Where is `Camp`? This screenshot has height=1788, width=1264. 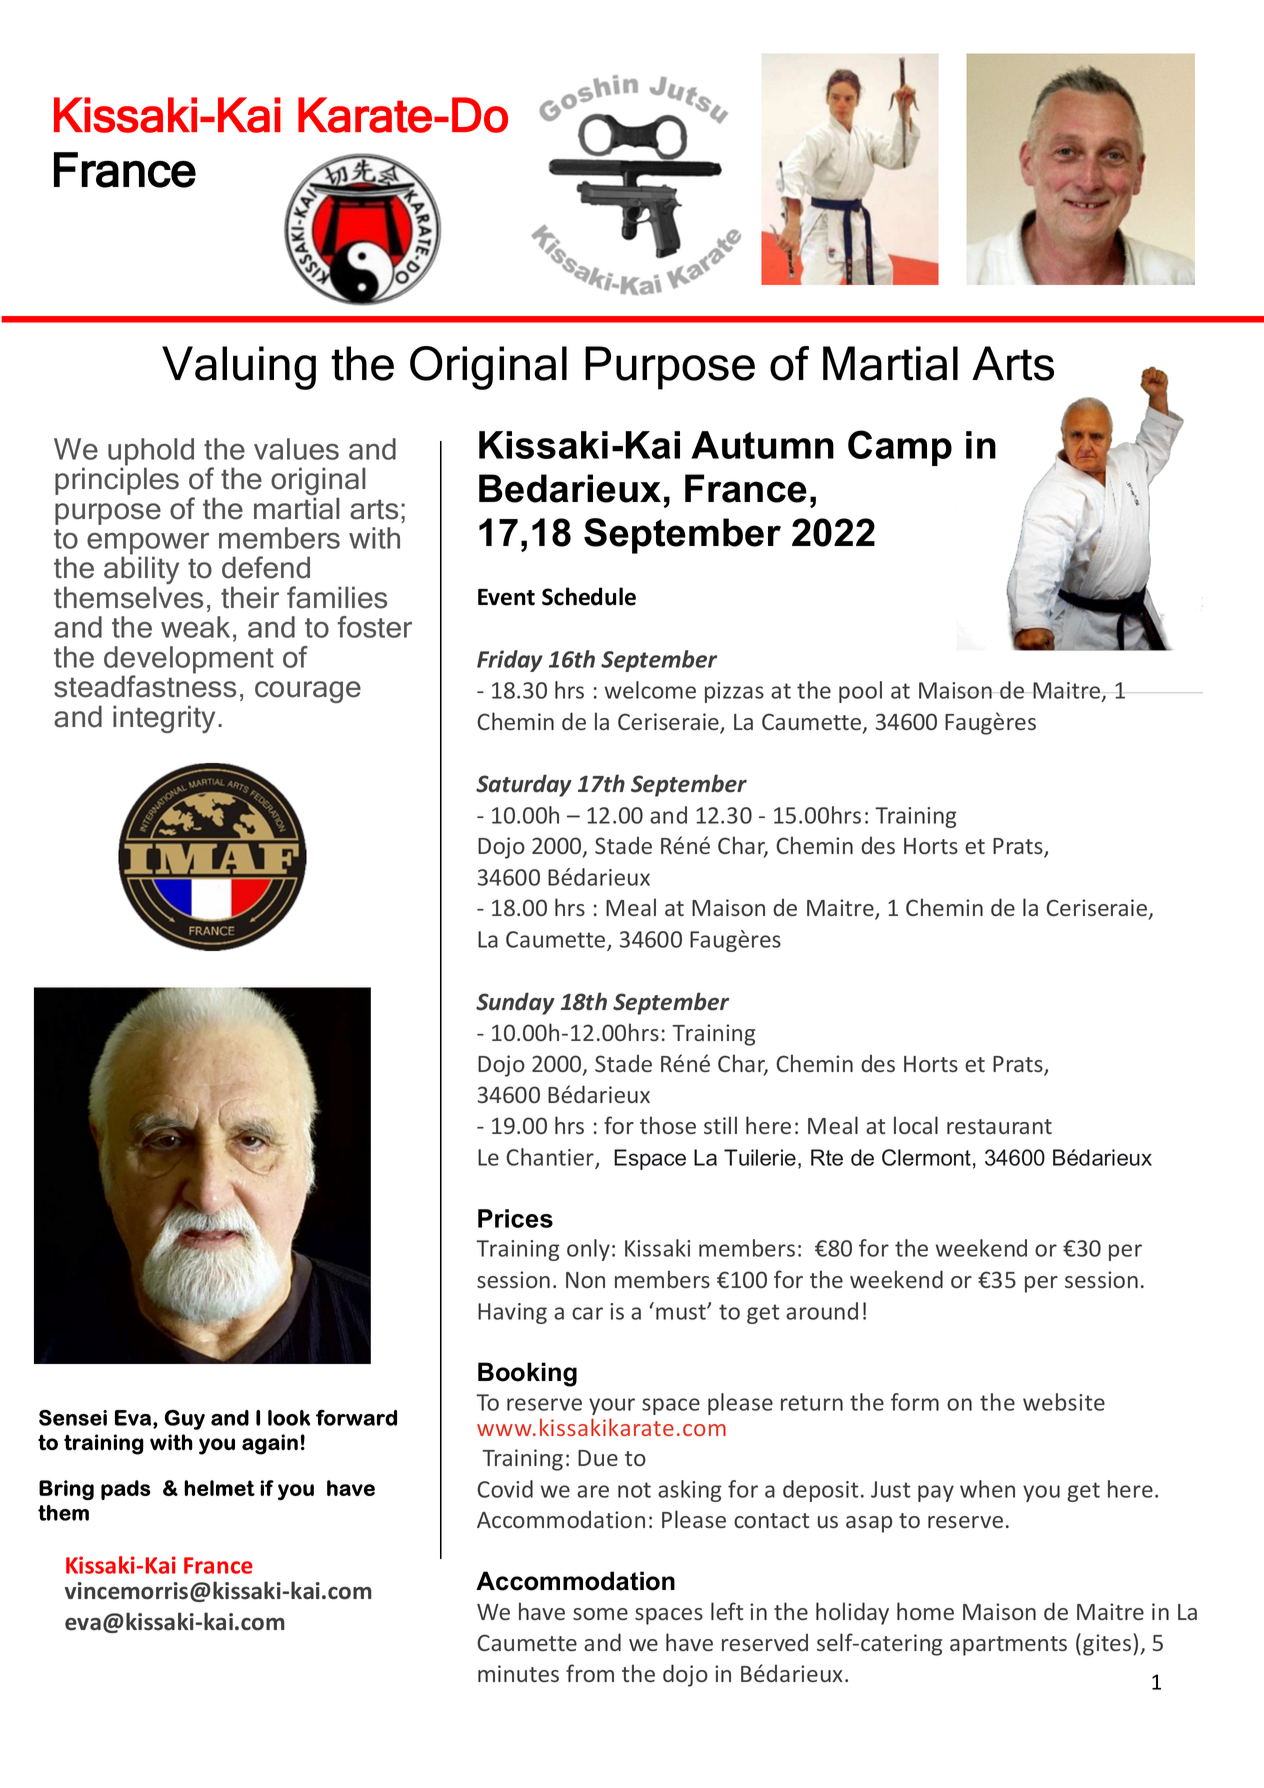
Camp is located at coordinates (900, 448).
